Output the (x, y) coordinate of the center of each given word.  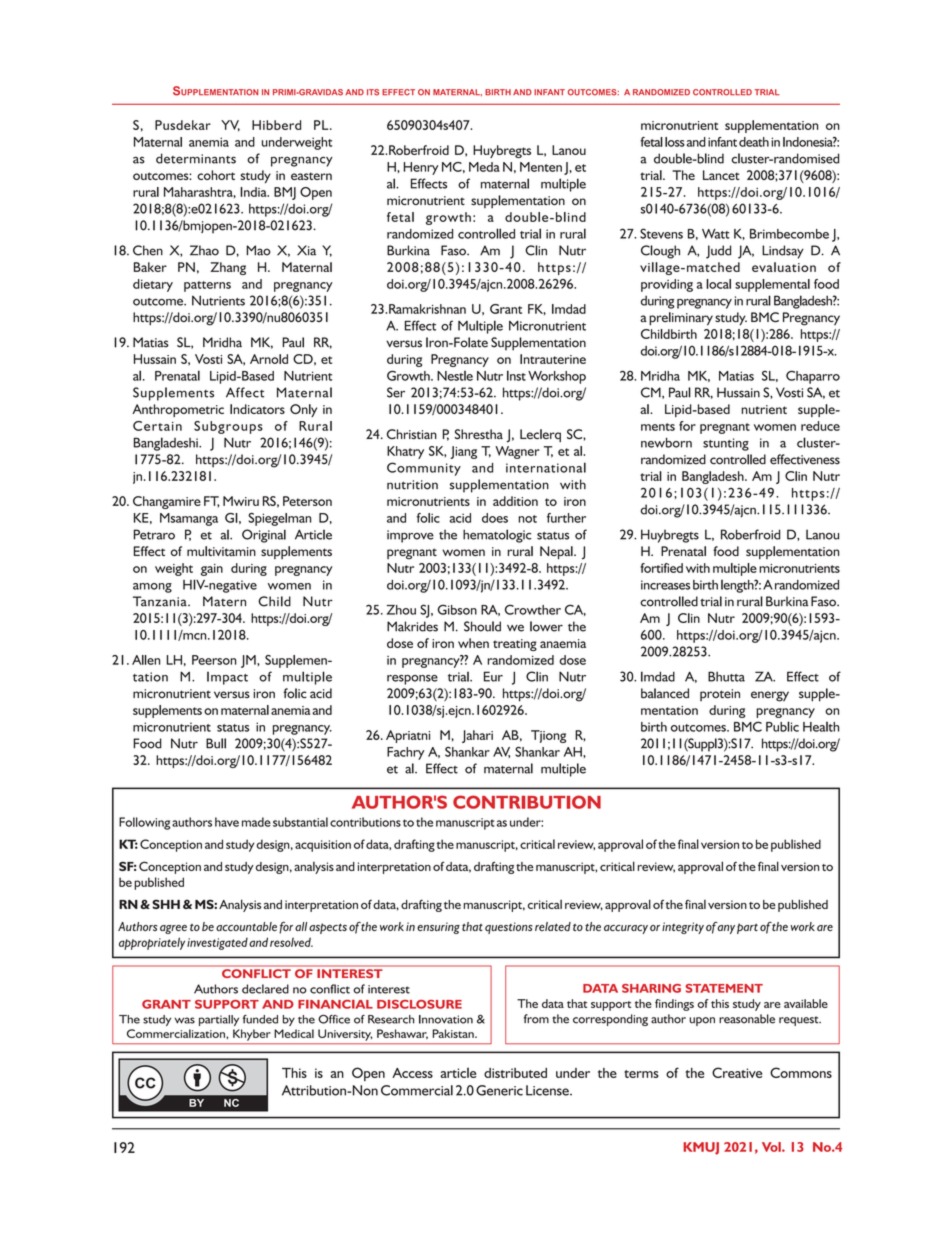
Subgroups (228, 427)
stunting (726, 444)
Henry (421, 168)
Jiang (463, 452)
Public (782, 726)
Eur (493, 676)
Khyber (251, 1035)
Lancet (721, 175)
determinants (196, 158)
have (227, 822)
